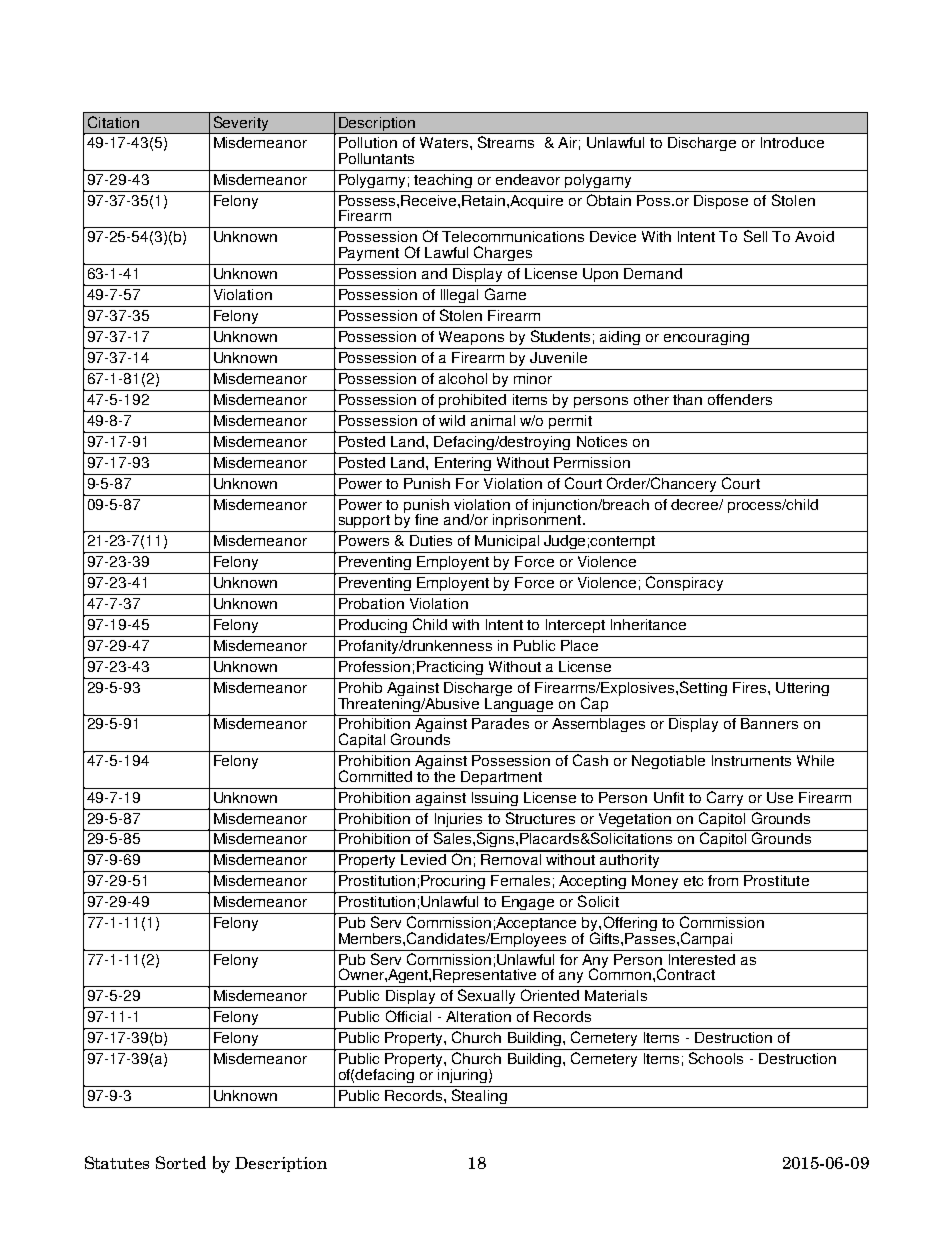  Describe the element at coordinates (241, 125) in the screenshot. I see `Severity` at that location.
